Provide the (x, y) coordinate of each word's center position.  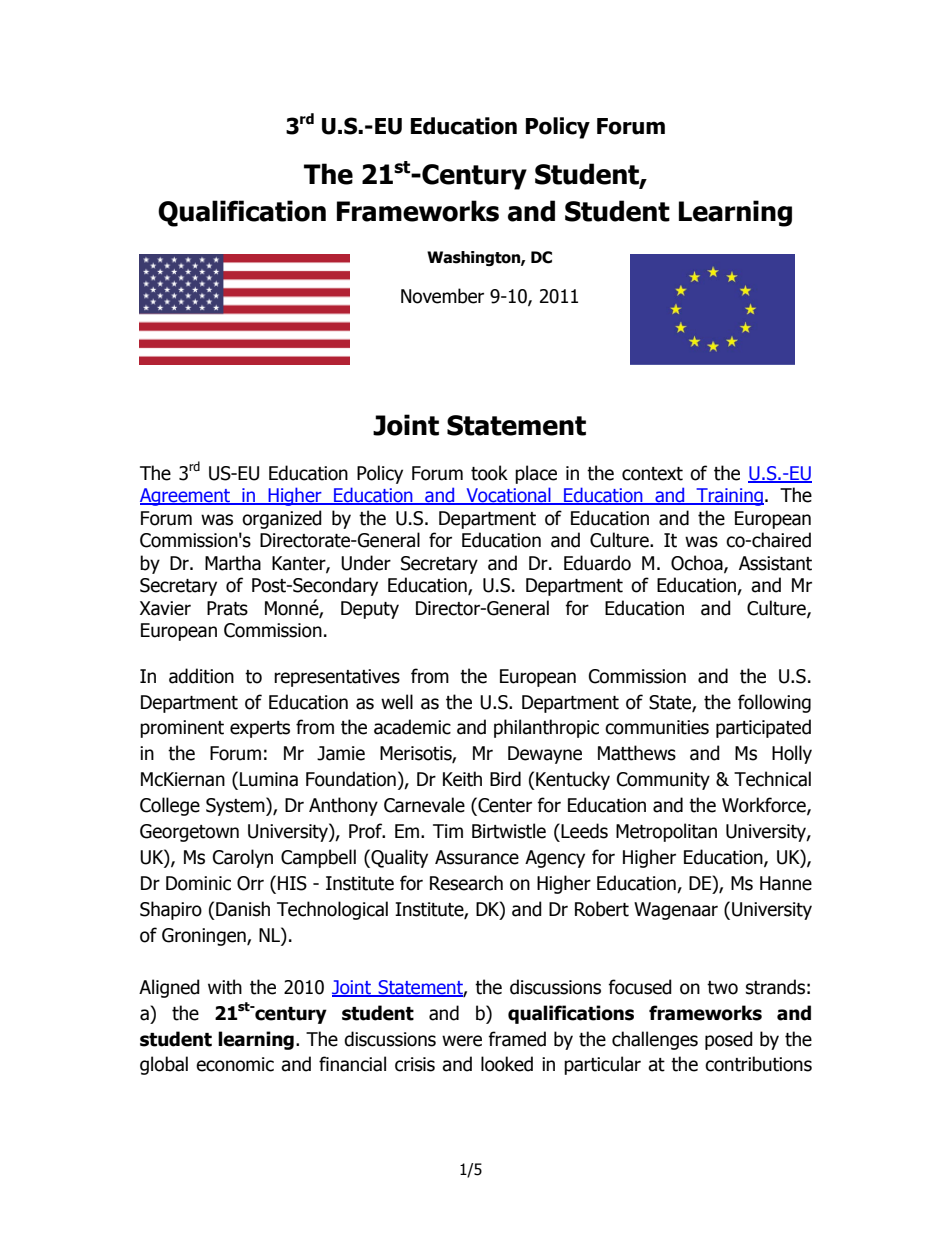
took (489, 473)
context (652, 474)
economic (235, 1064)
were (462, 1041)
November (442, 296)
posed (729, 1040)
